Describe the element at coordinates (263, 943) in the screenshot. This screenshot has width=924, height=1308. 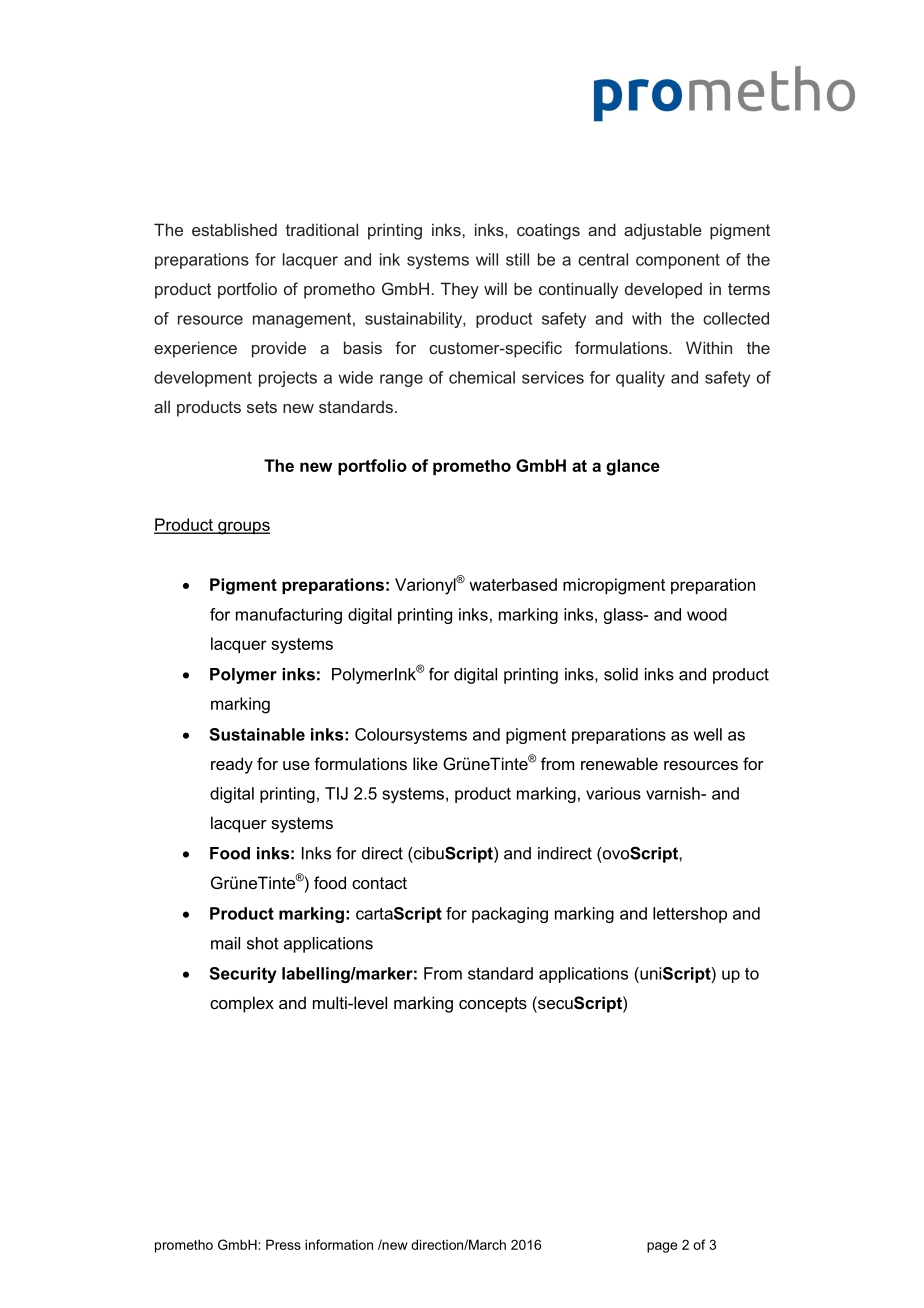
I see `shot` at that location.
